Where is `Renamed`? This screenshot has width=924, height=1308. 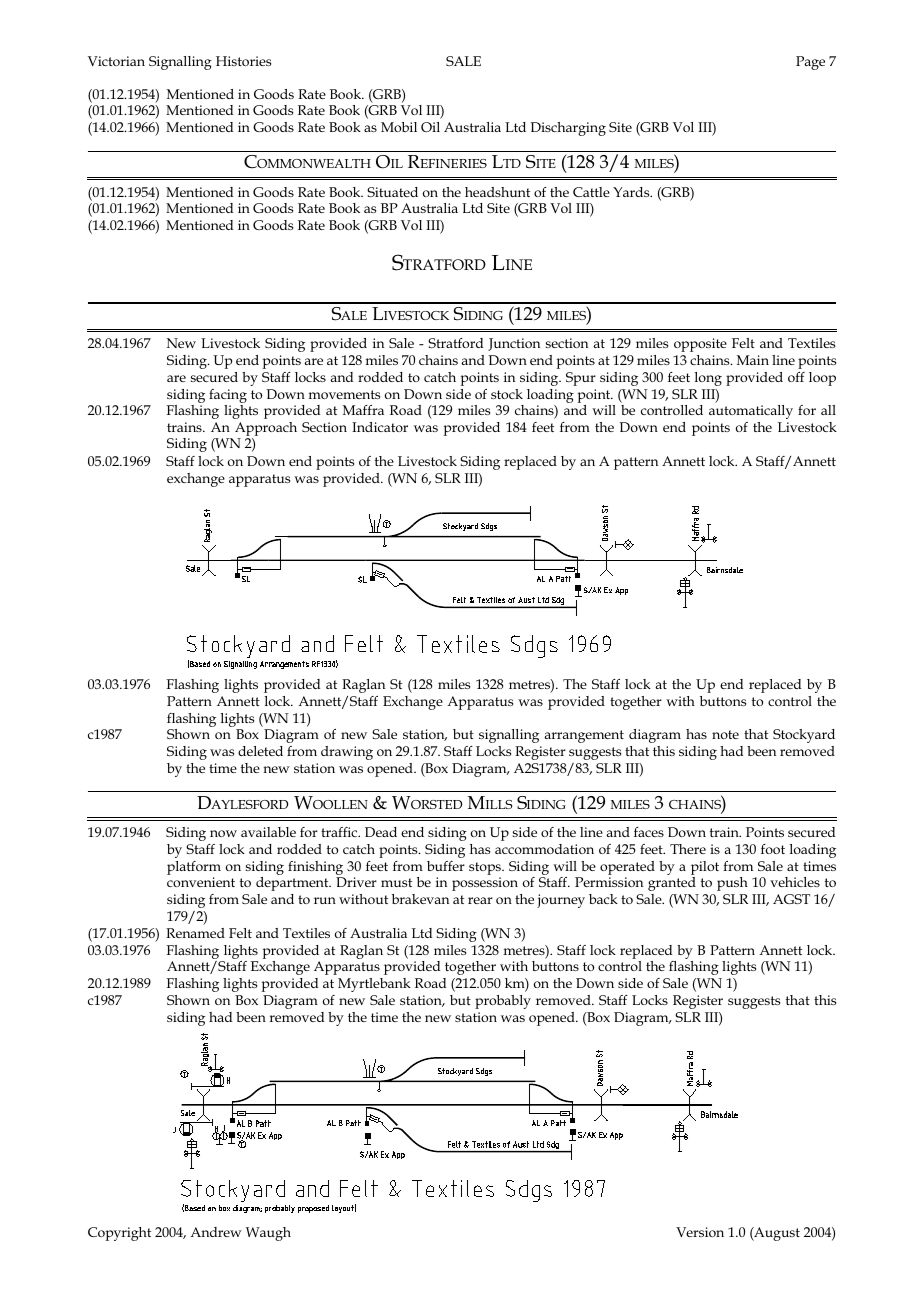
Renamed is located at coordinates (195, 933).
